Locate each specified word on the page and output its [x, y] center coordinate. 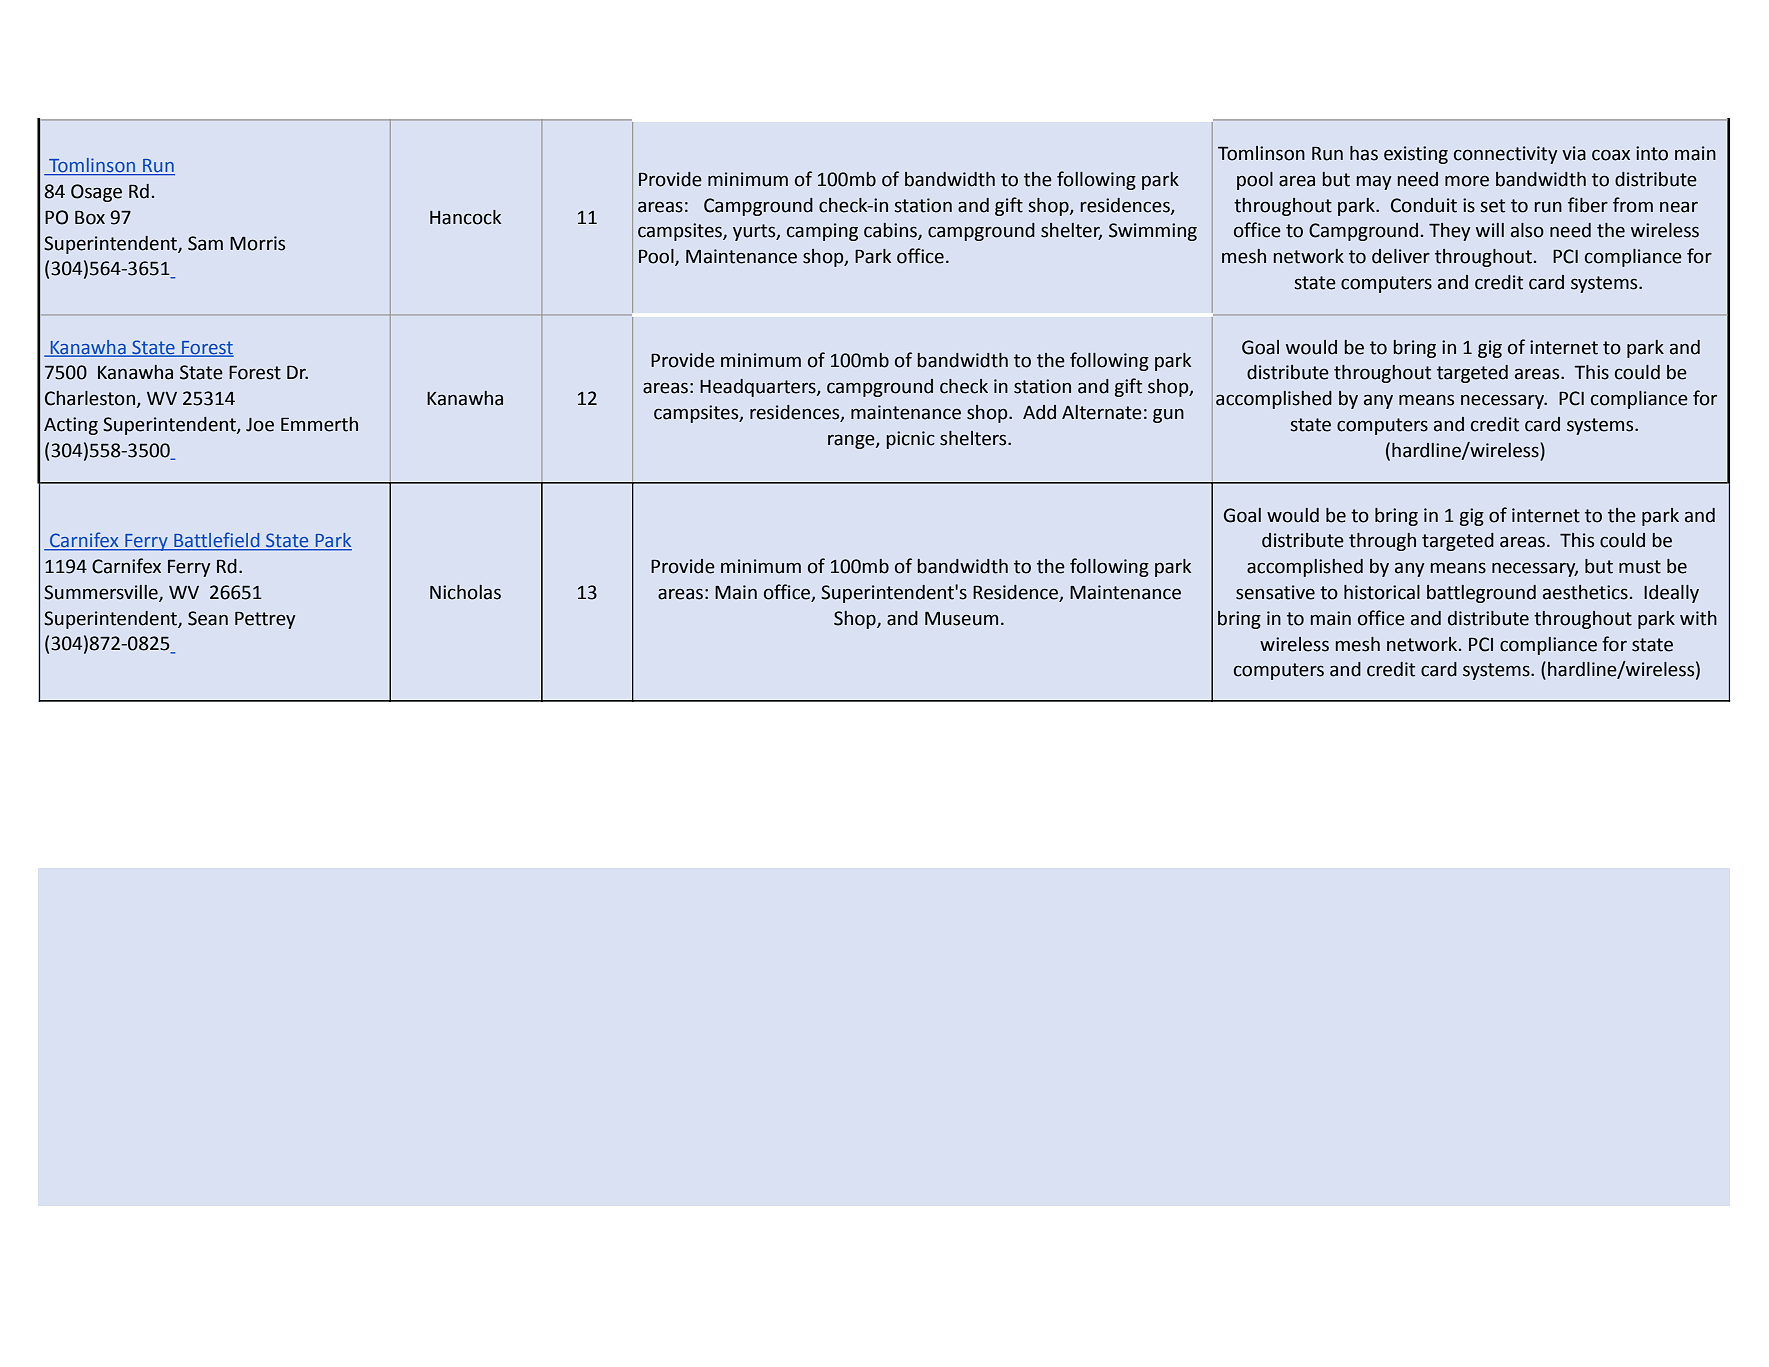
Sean [208, 618]
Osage [96, 193]
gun [1168, 415]
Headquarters [759, 388]
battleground [1481, 594]
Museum [961, 618]
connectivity [1506, 155]
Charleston [90, 398]
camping [822, 232]
